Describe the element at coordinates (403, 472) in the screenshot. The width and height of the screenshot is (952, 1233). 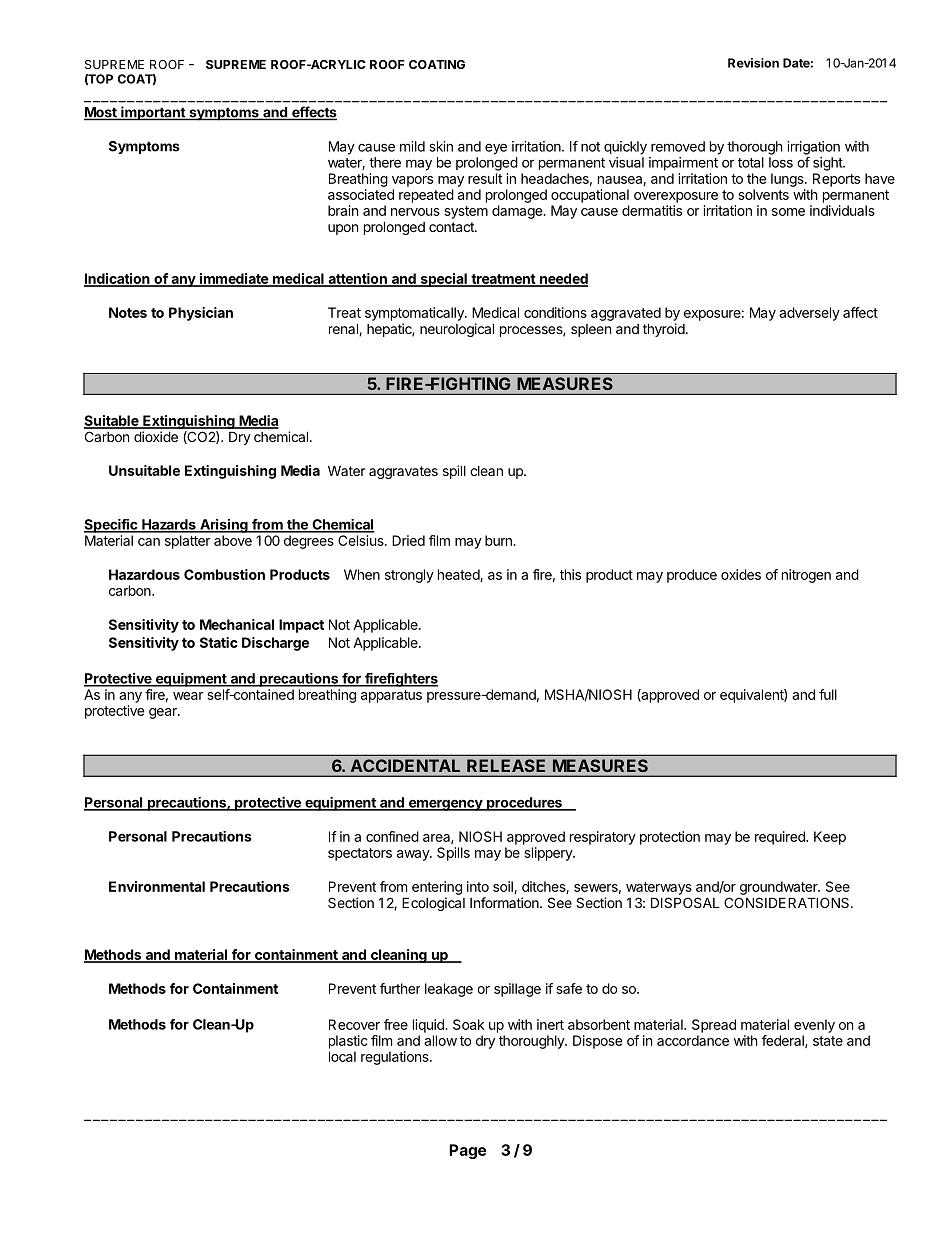
I see `aggravates` at that location.
